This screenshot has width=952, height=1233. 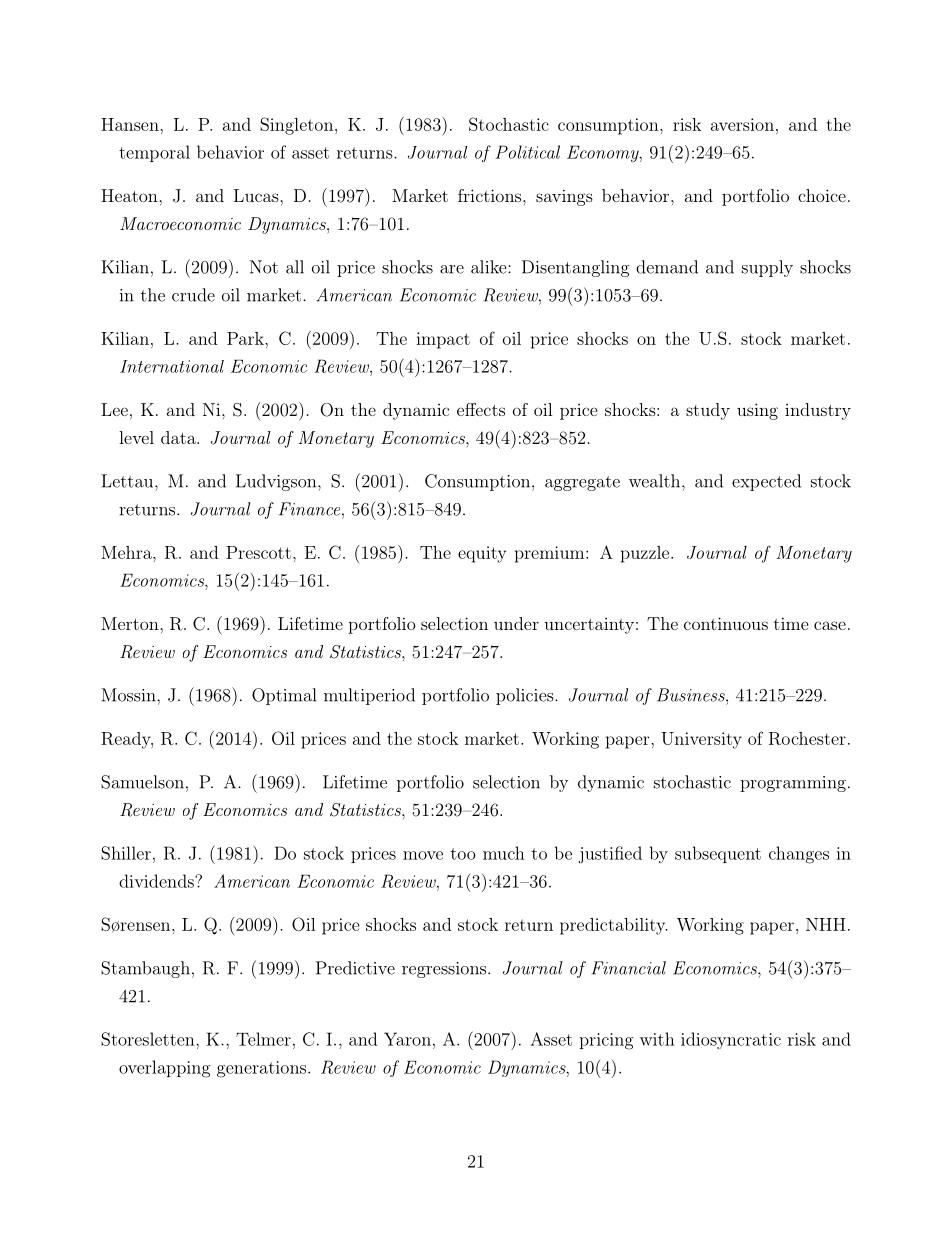 What do you see at coordinates (742, 124) in the screenshot?
I see `aversion` at bounding box center [742, 124].
